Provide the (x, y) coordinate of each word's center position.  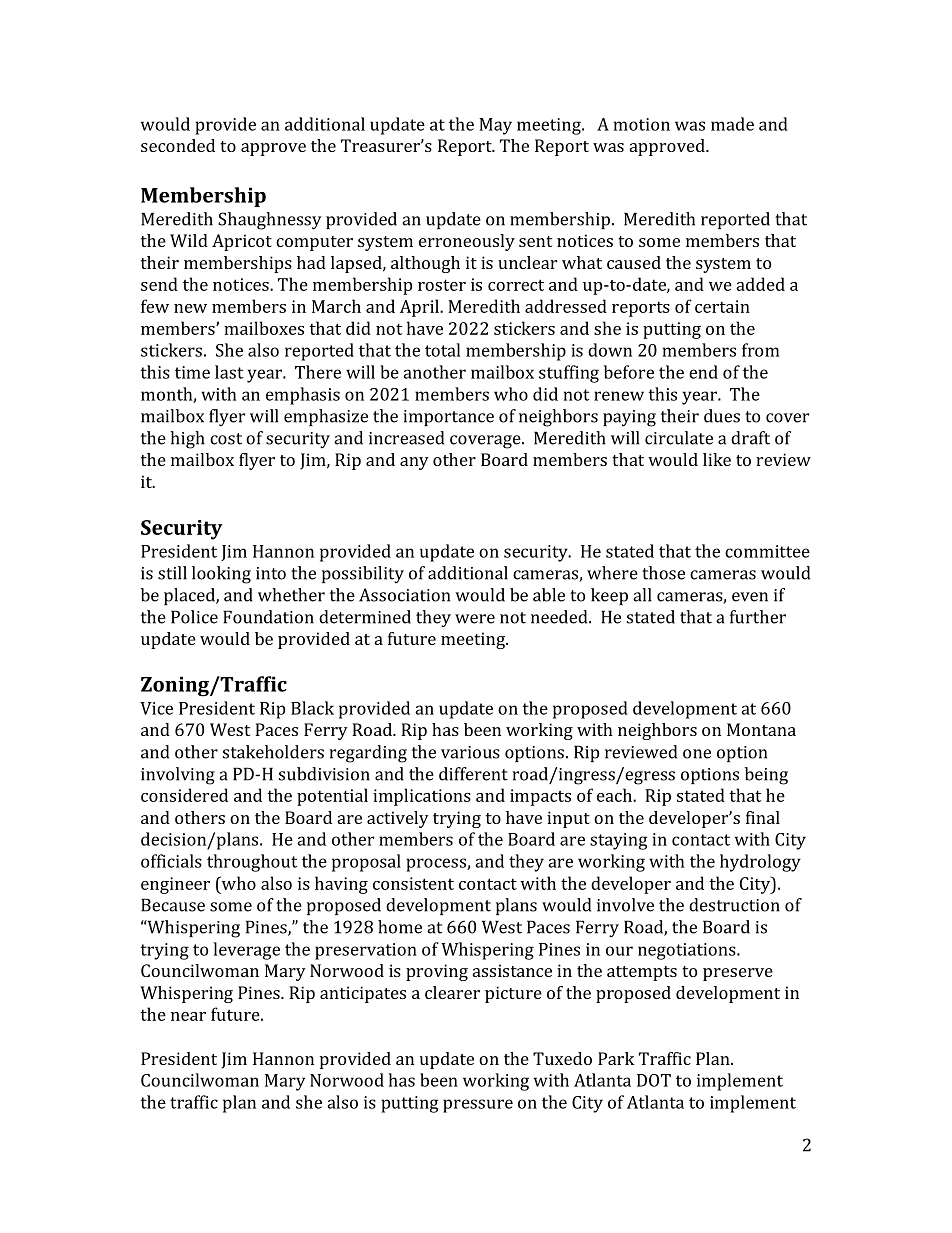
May (495, 126)
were (475, 619)
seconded (178, 145)
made (732, 124)
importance (448, 418)
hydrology (760, 863)
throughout (252, 863)
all (642, 595)
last (229, 372)
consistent (413, 883)
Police (194, 617)
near (188, 1016)
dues (722, 416)
